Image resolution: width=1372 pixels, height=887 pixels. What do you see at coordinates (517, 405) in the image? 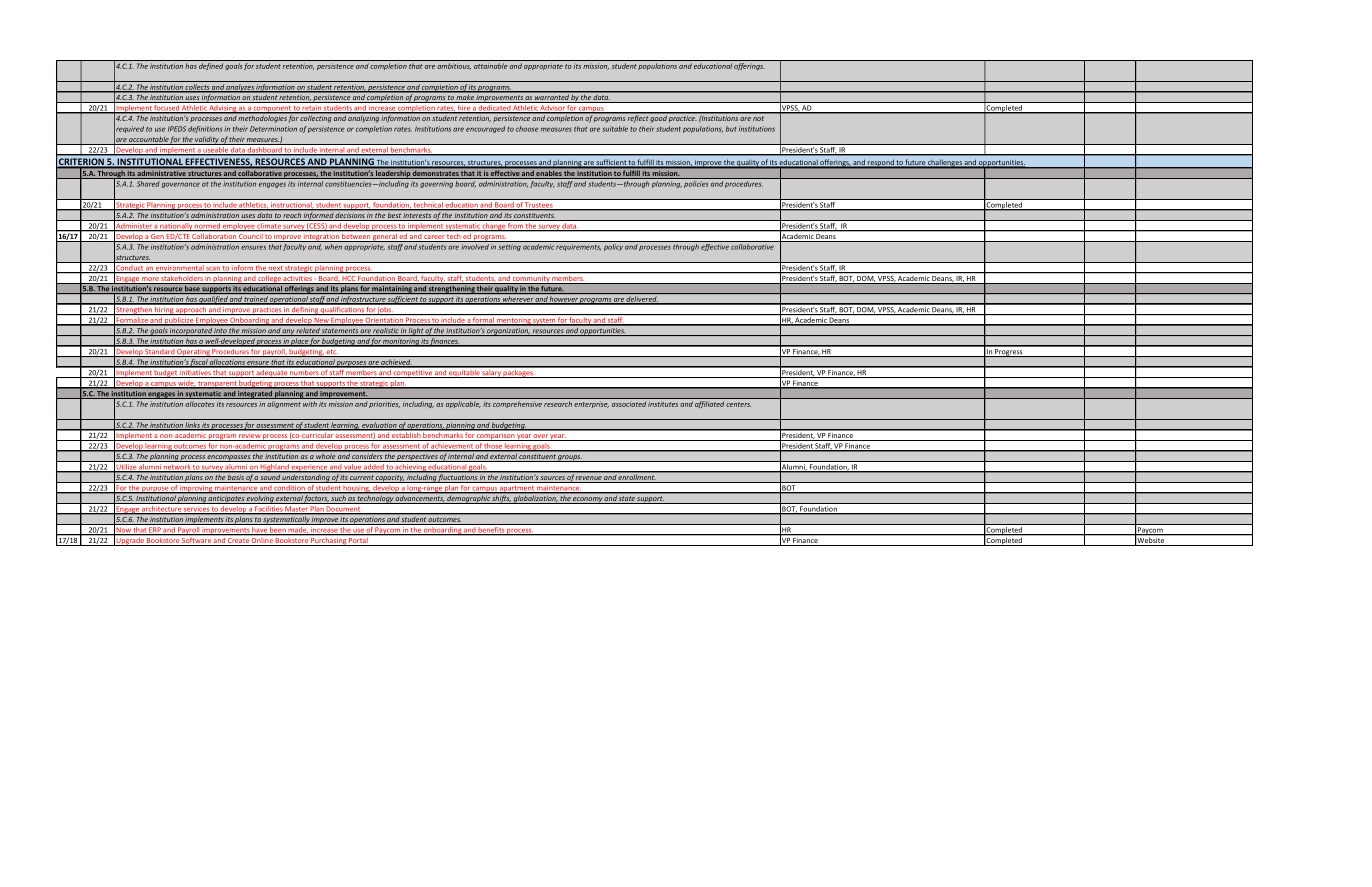
I see `comprehensive` at bounding box center [517, 405].
